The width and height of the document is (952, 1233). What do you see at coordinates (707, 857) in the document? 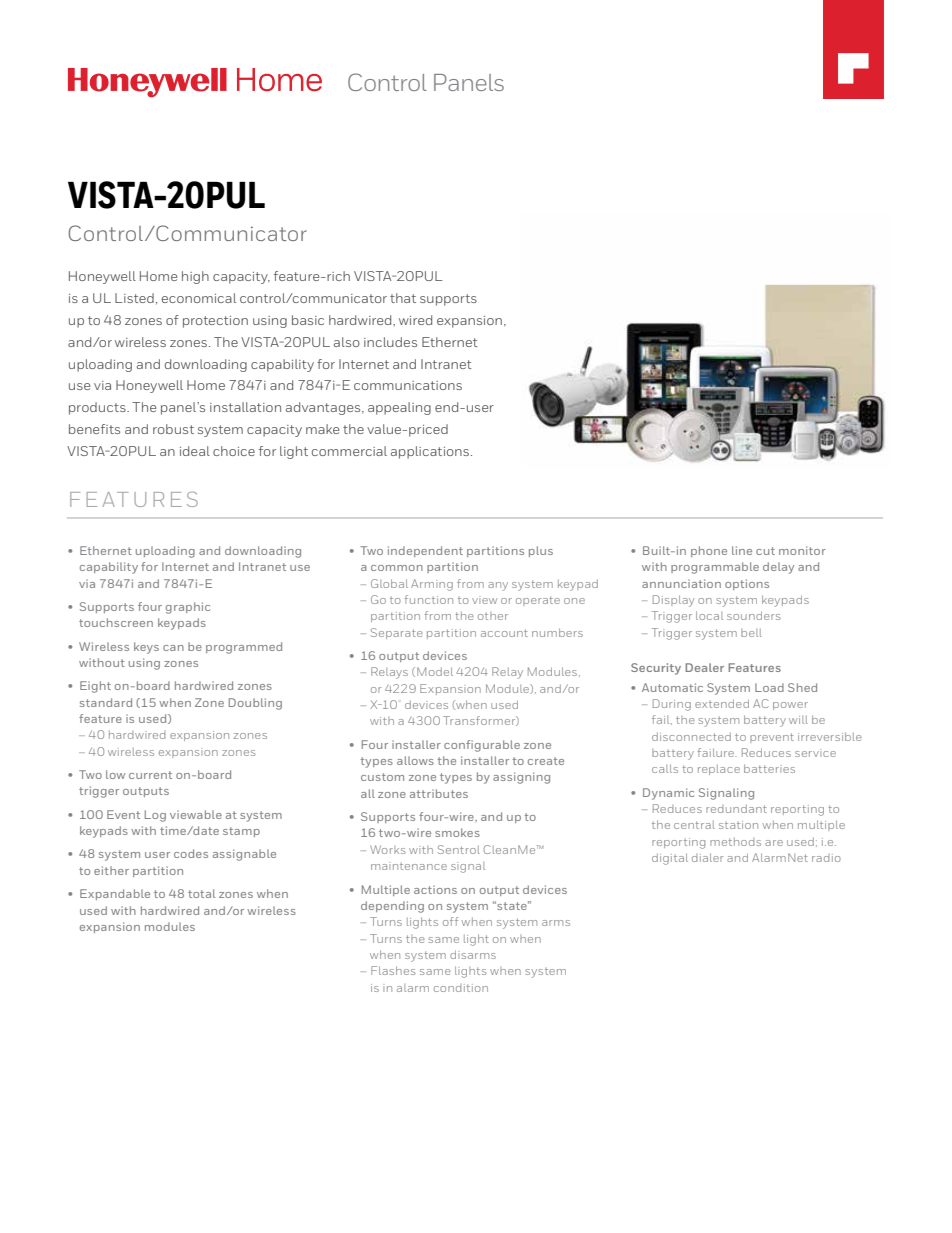
I see `dialer` at bounding box center [707, 857].
